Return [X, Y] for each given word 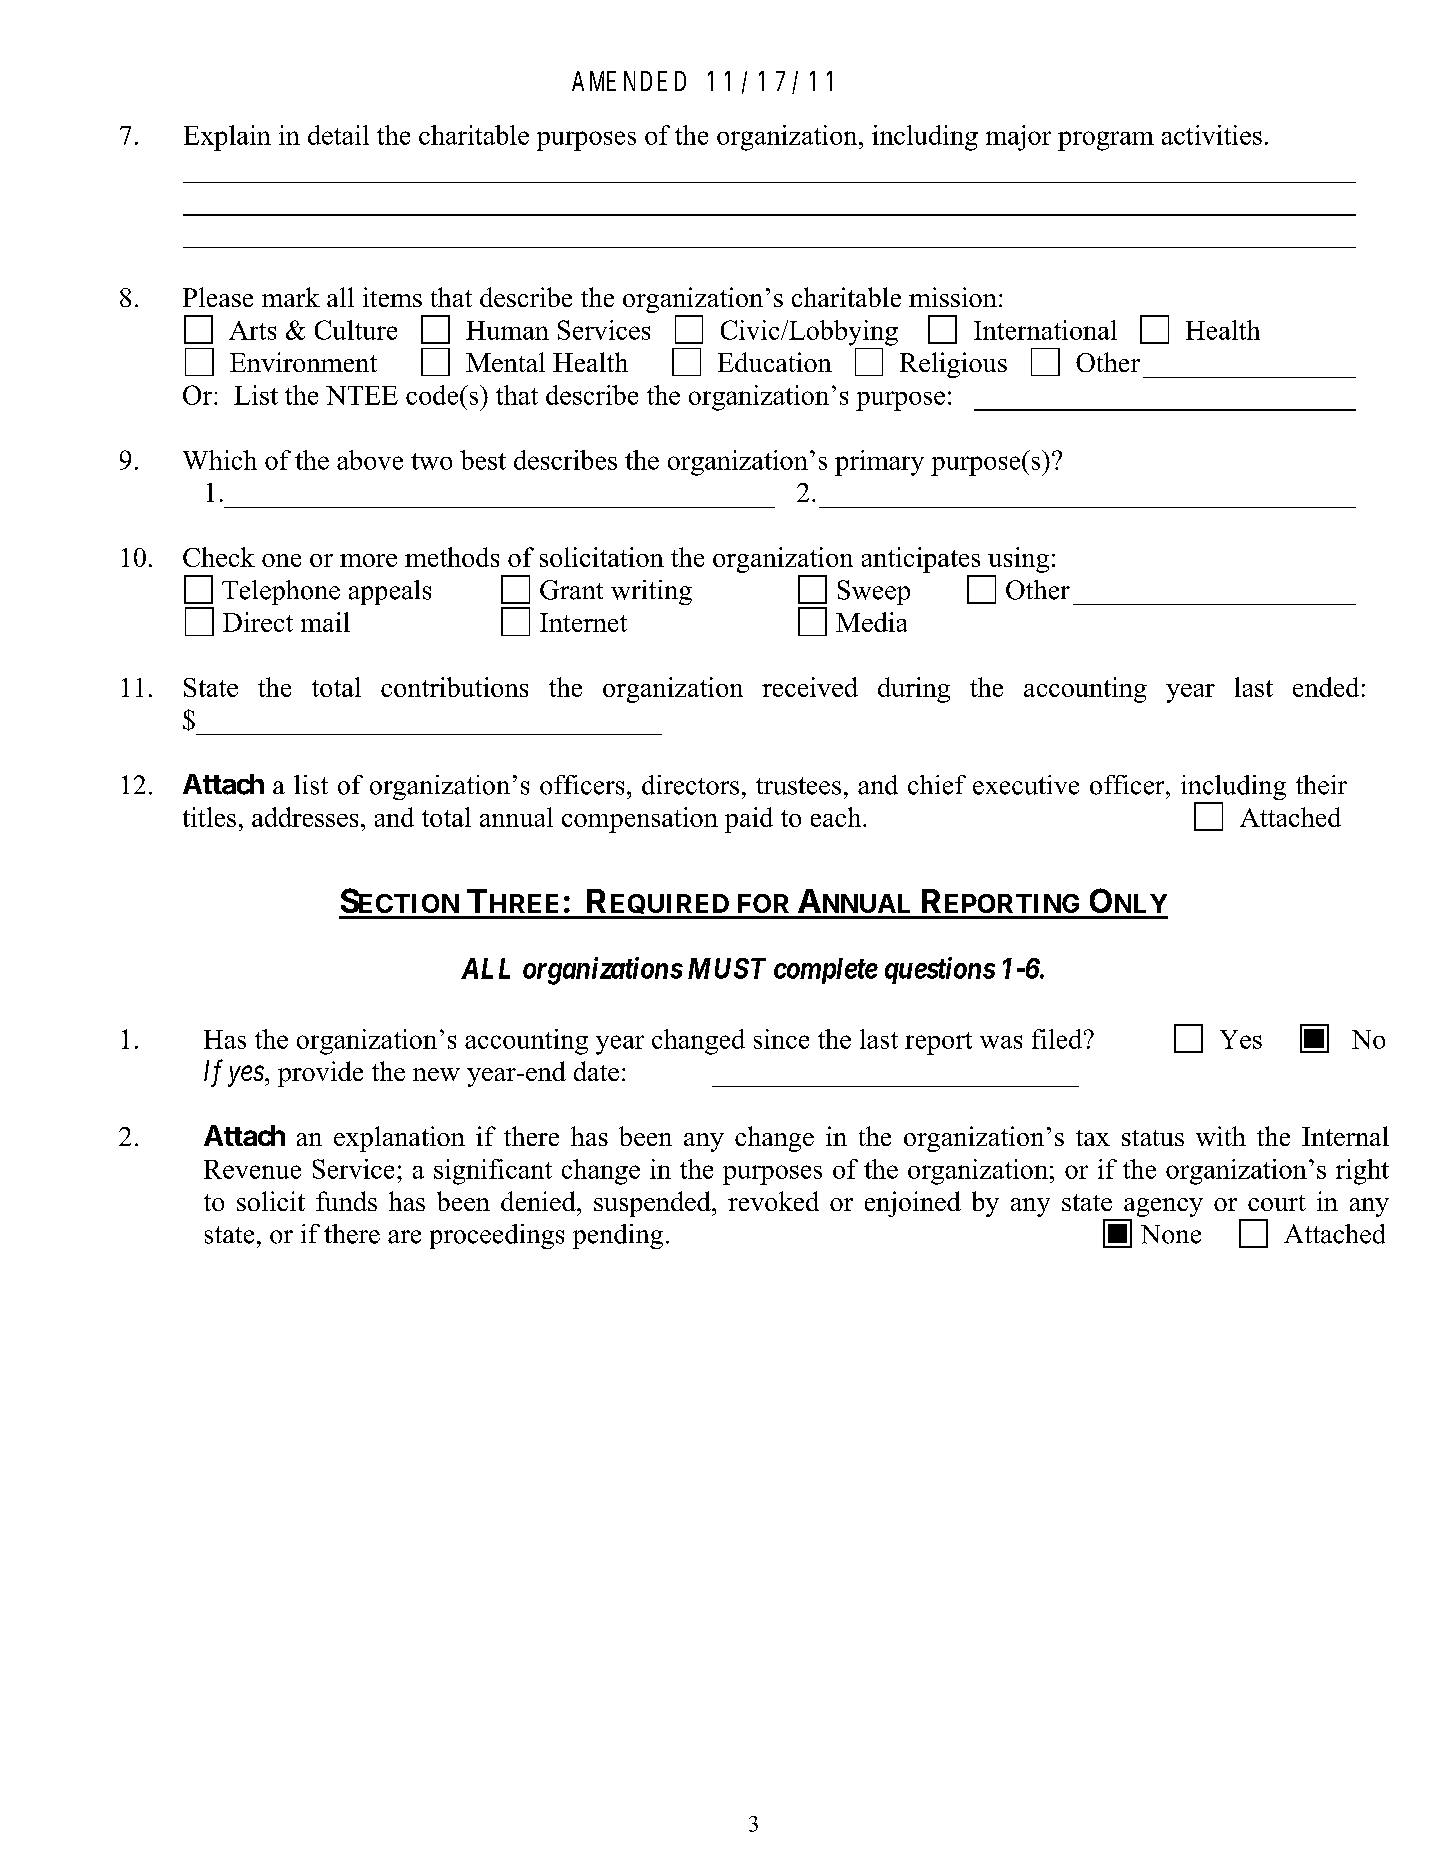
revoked [773, 1201]
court [1277, 1203]
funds [346, 1201]
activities [1212, 135]
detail [338, 135]
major [1018, 138]
